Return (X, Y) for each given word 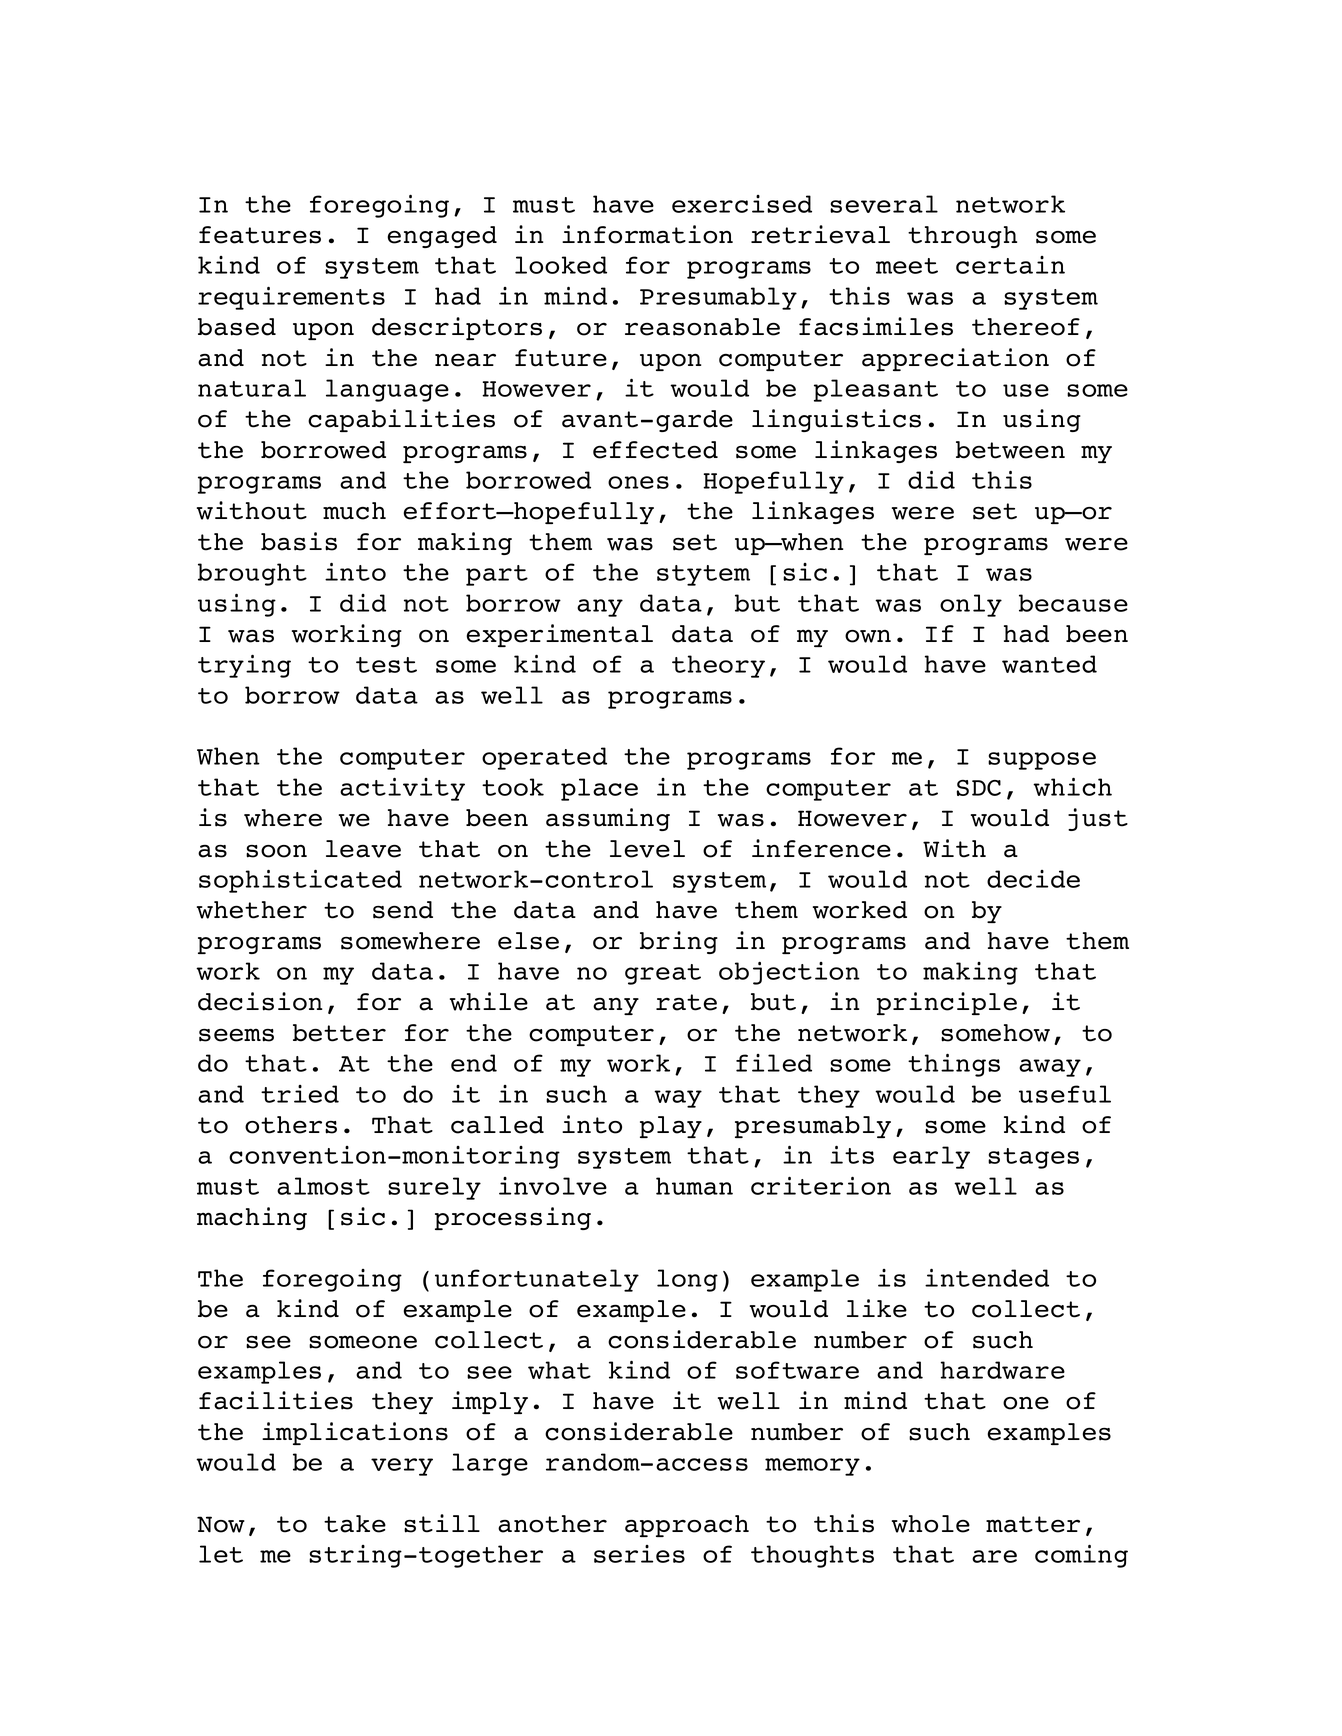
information (647, 234)
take (355, 1524)
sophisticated (300, 881)
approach (687, 1526)
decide (1033, 879)
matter (1033, 1524)
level (647, 849)
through (962, 237)
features (260, 235)
